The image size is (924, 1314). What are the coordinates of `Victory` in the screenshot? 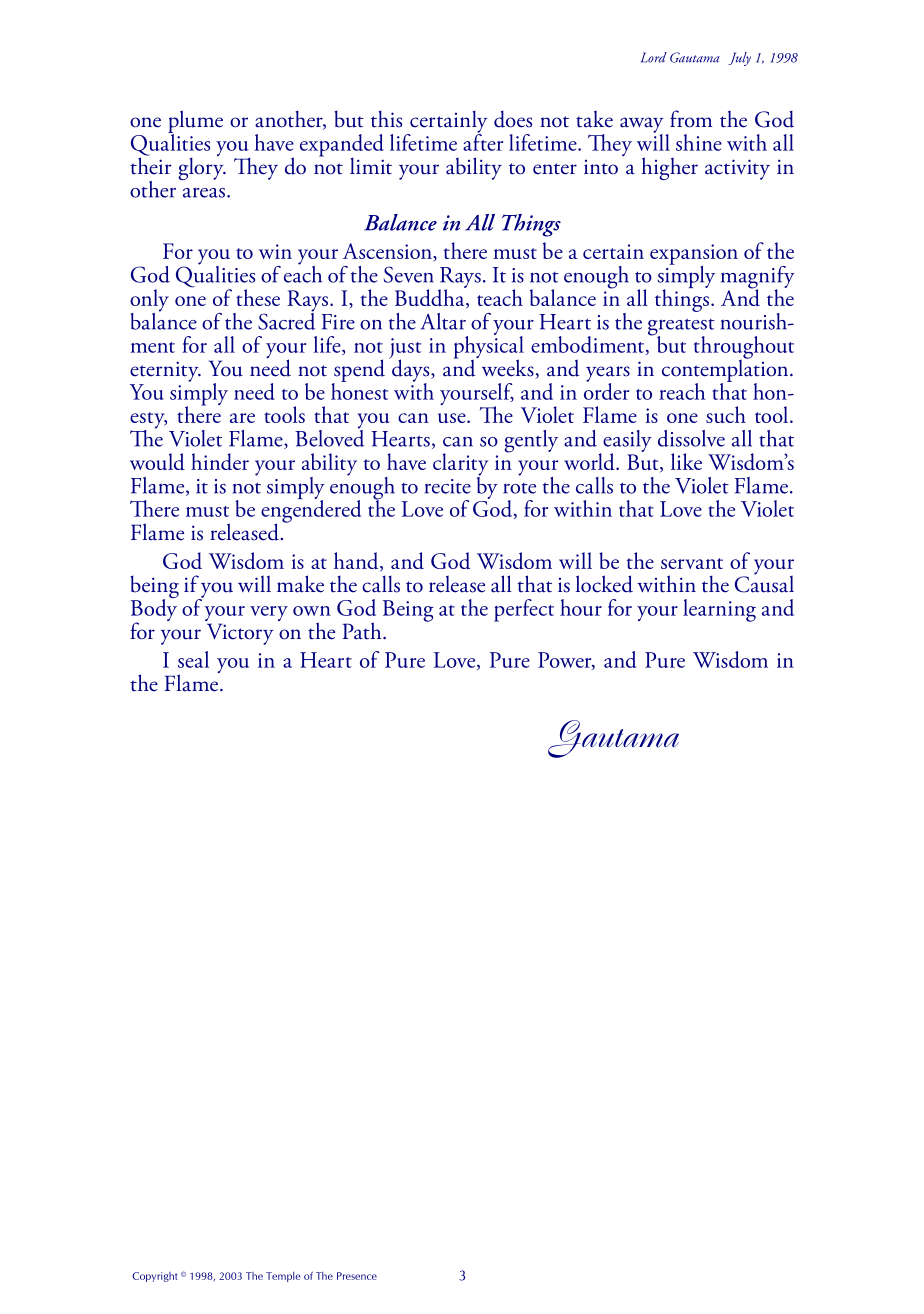 It's located at (240, 634).
